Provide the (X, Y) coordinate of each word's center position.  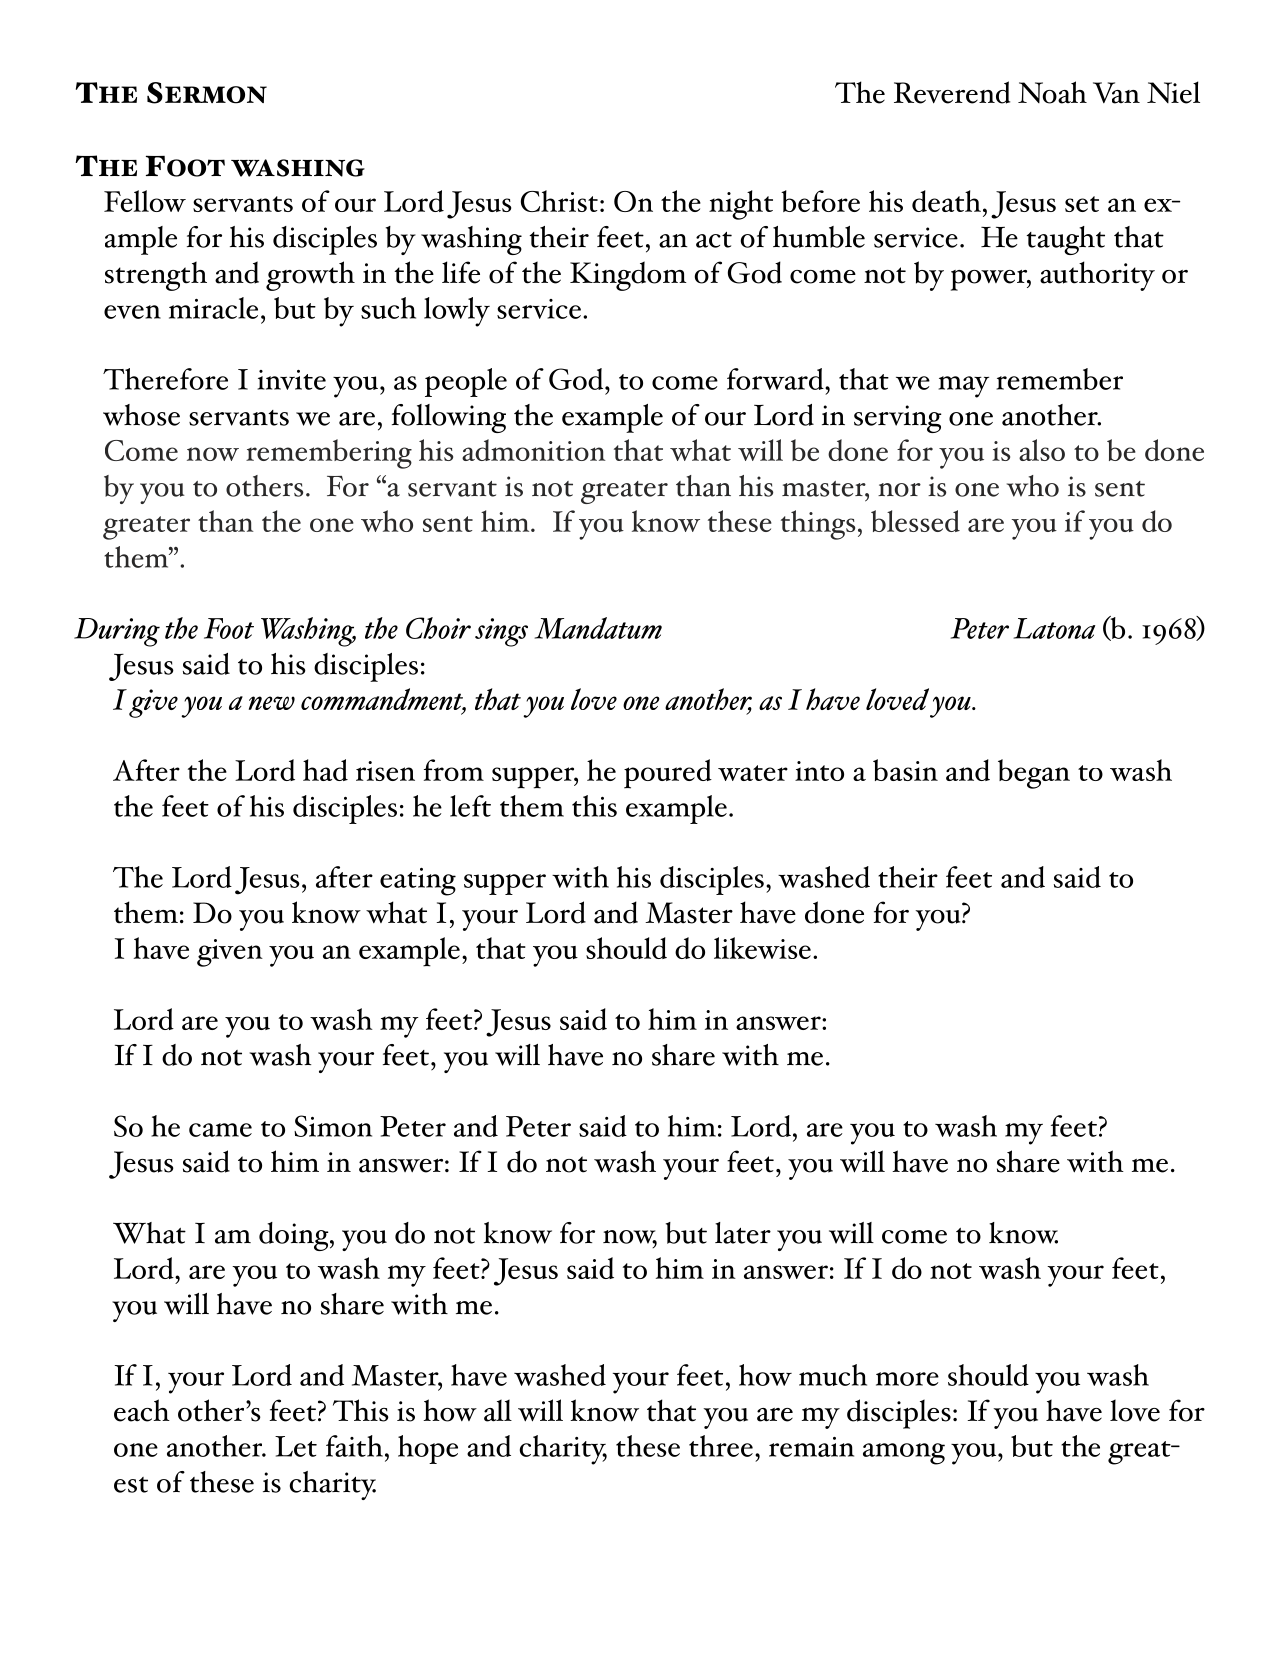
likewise (762, 948)
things (818, 525)
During (117, 632)
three (721, 1446)
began (1034, 774)
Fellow (145, 201)
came (220, 1130)
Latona (1054, 628)
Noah (1052, 92)
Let (296, 1446)
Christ (559, 201)
